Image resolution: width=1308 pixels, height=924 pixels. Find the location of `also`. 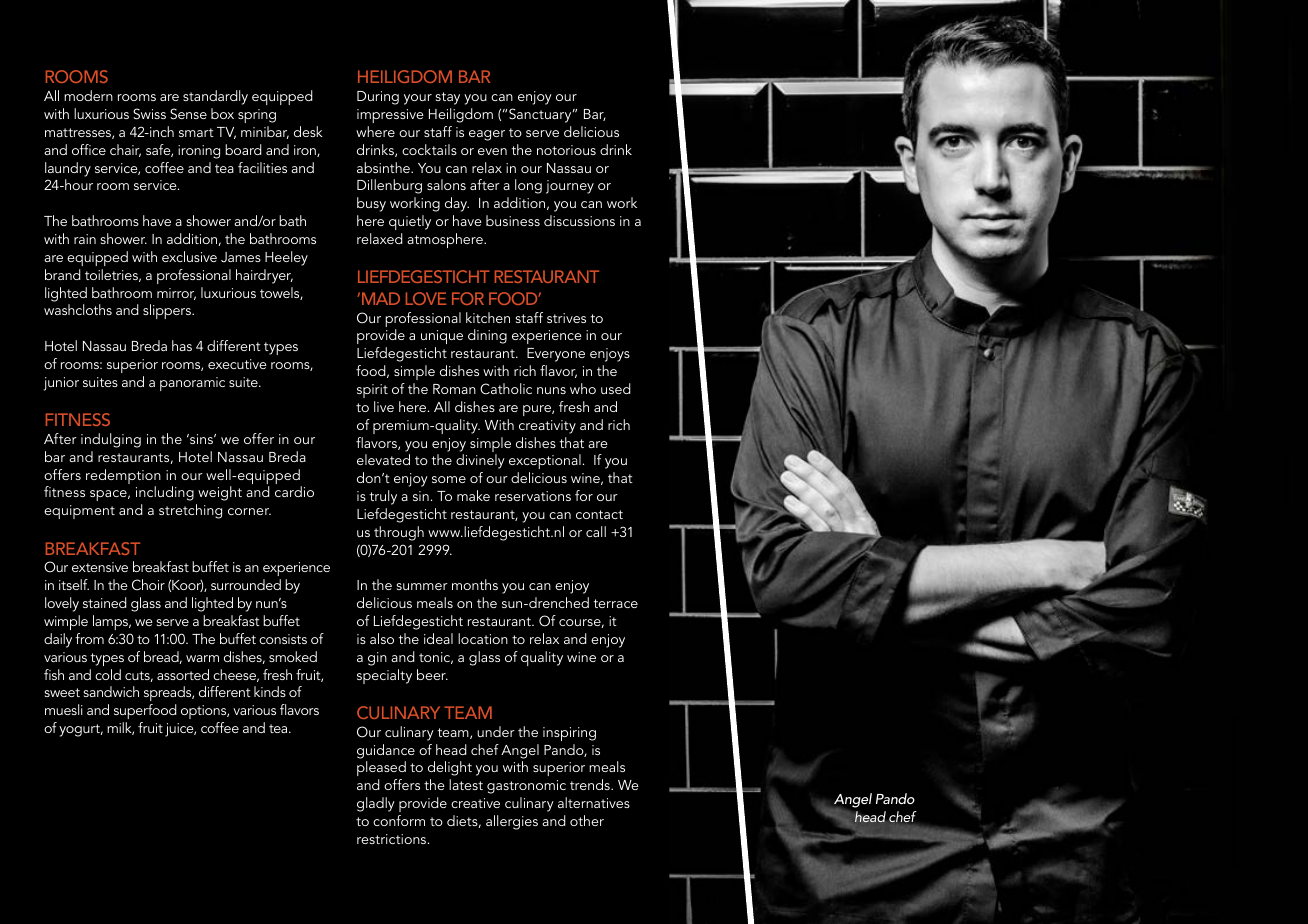

also is located at coordinates (382, 638).
